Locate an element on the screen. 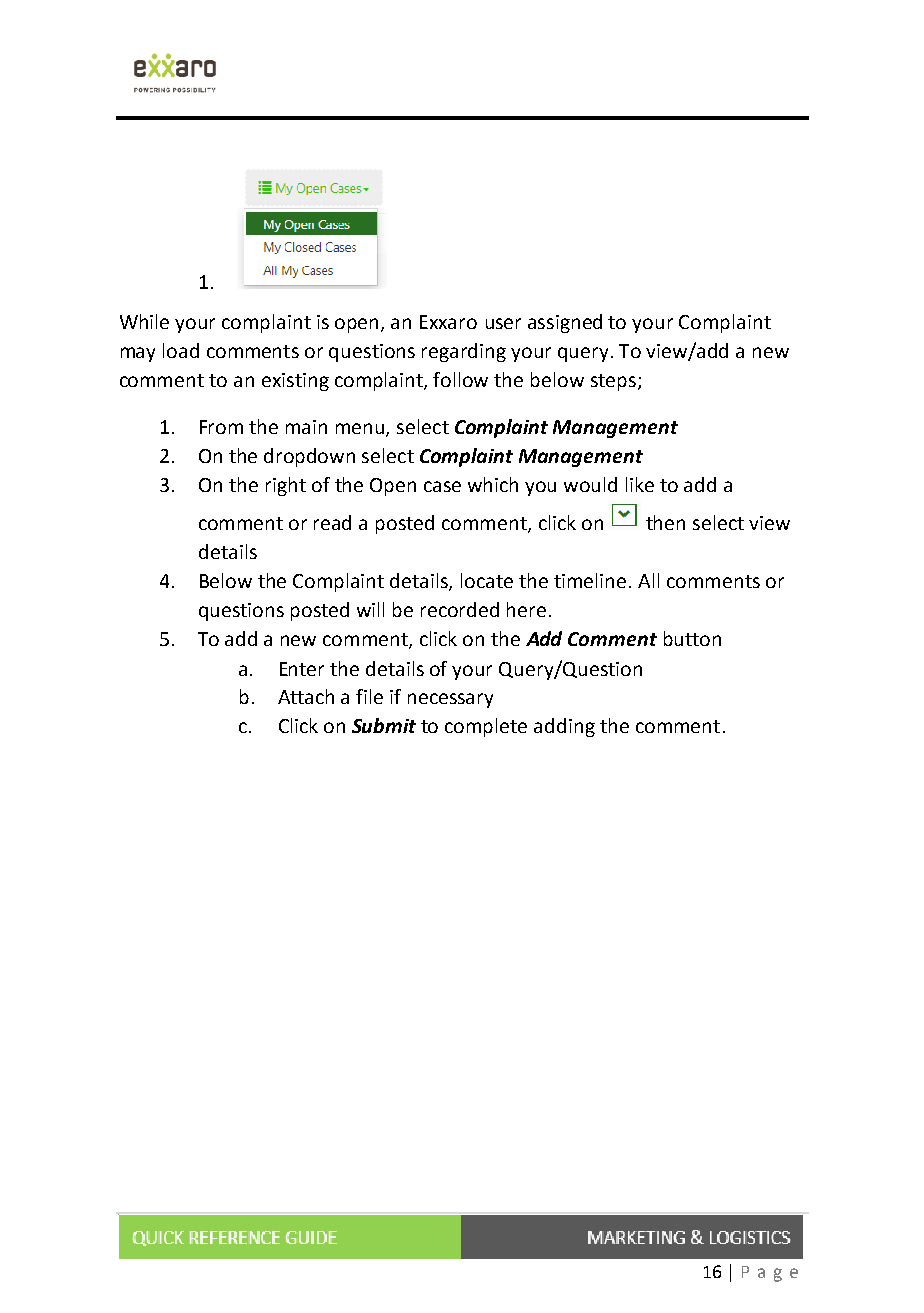 Image resolution: width=924 pixels, height=1313 pixels. then is located at coordinates (665, 522).
